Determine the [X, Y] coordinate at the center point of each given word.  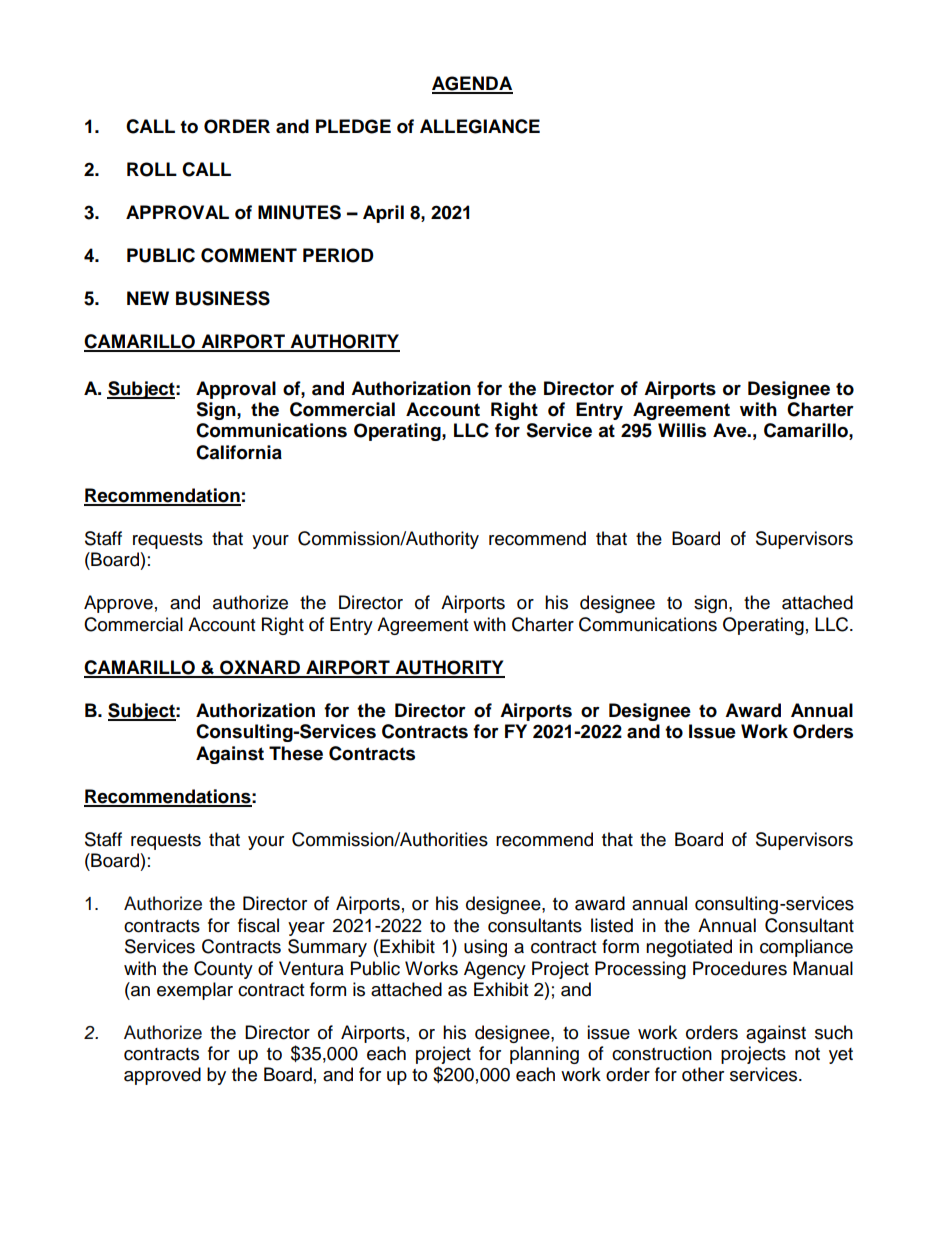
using [485, 948]
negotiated [689, 948]
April [383, 214]
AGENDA [472, 84]
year [306, 929]
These [296, 753]
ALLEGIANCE [480, 126]
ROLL [152, 169]
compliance [806, 948]
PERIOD [338, 255]
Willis [682, 430]
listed [612, 925]
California [239, 452]
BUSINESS [223, 298]
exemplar [195, 991]
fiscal [258, 925]
